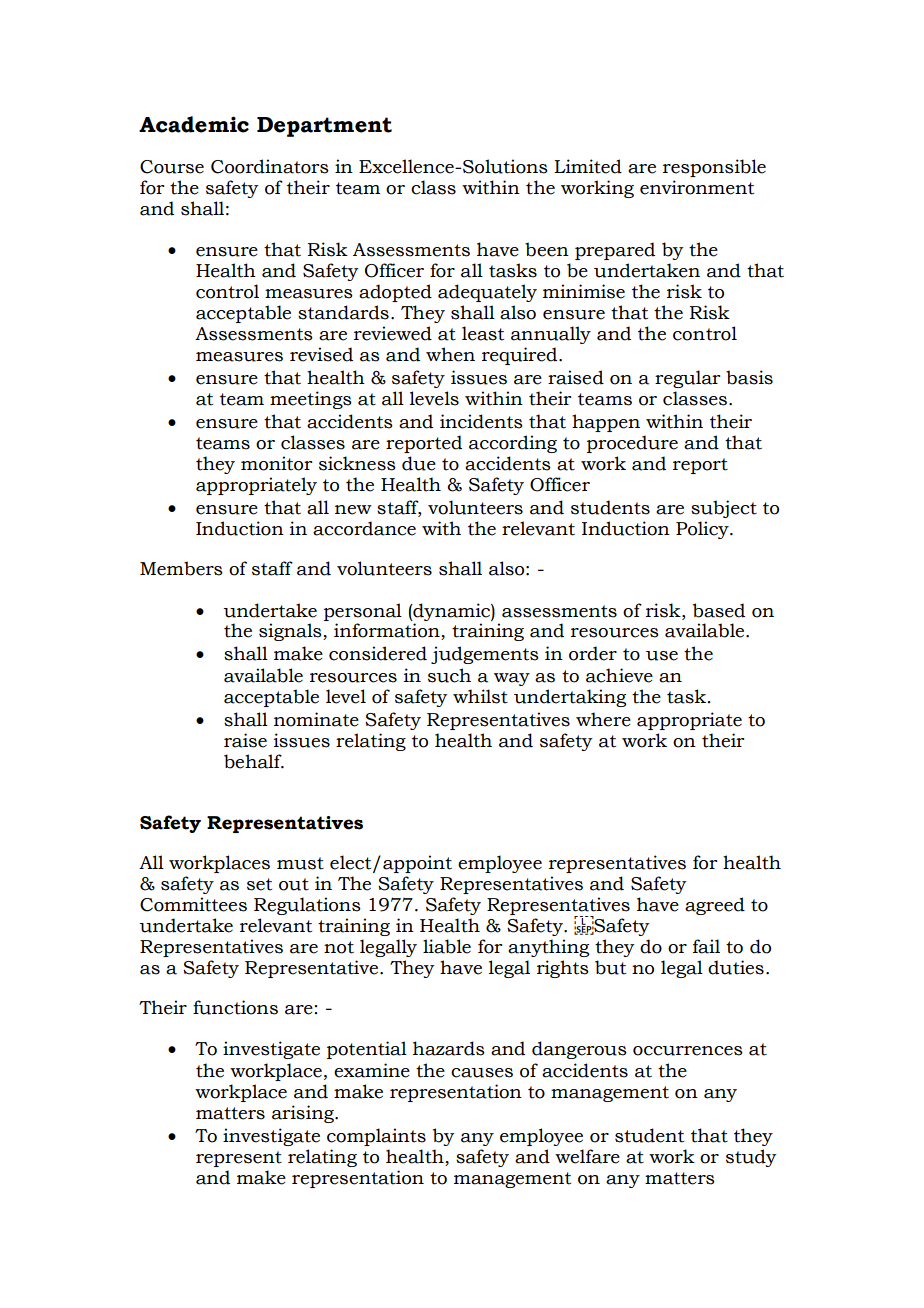 This document has height=1308, width=924. Describe the element at coordinates (276, 463) in the document. I see `monitor` at that location.
